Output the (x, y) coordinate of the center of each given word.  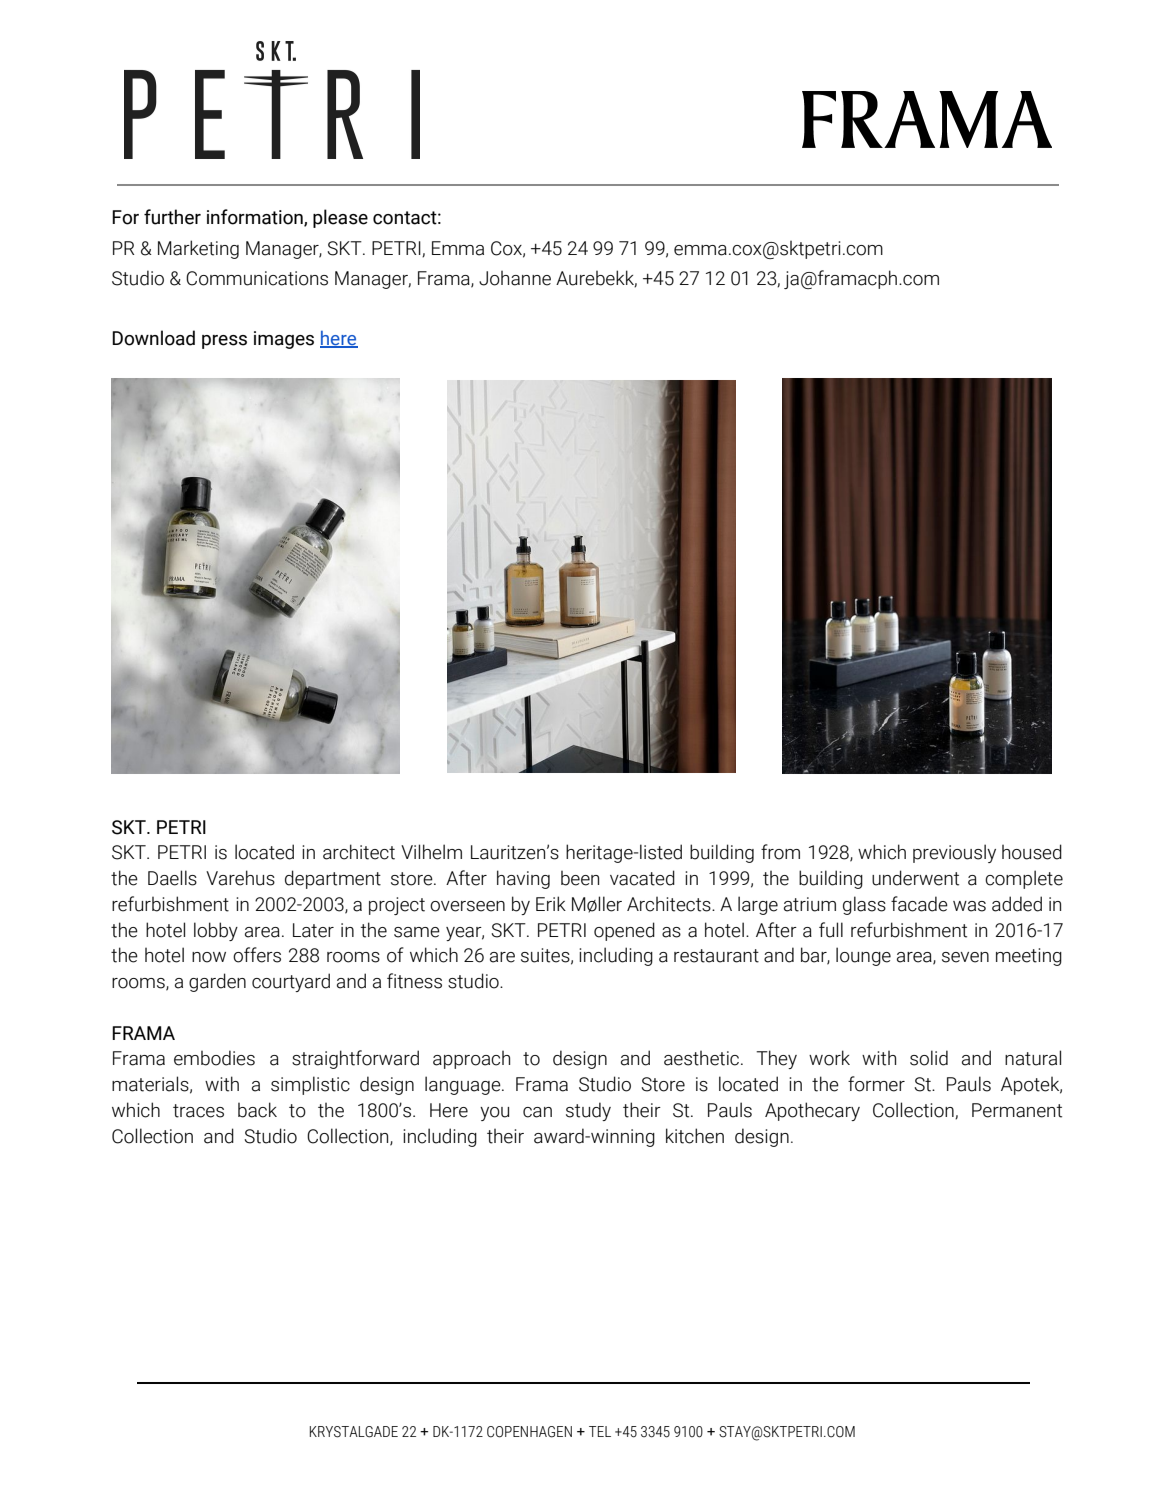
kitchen (695, 1136)
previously (954, 853)
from (780, 852)
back (257, 1110)
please (340, 218)
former (876, 1084)
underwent (915, 878)
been (580, 878)
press (224, 342)
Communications (257, 278)
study (588, 1111)
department (333, 879)
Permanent (1017, 1110)
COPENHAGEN (529, 1432)
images (284, 340)
